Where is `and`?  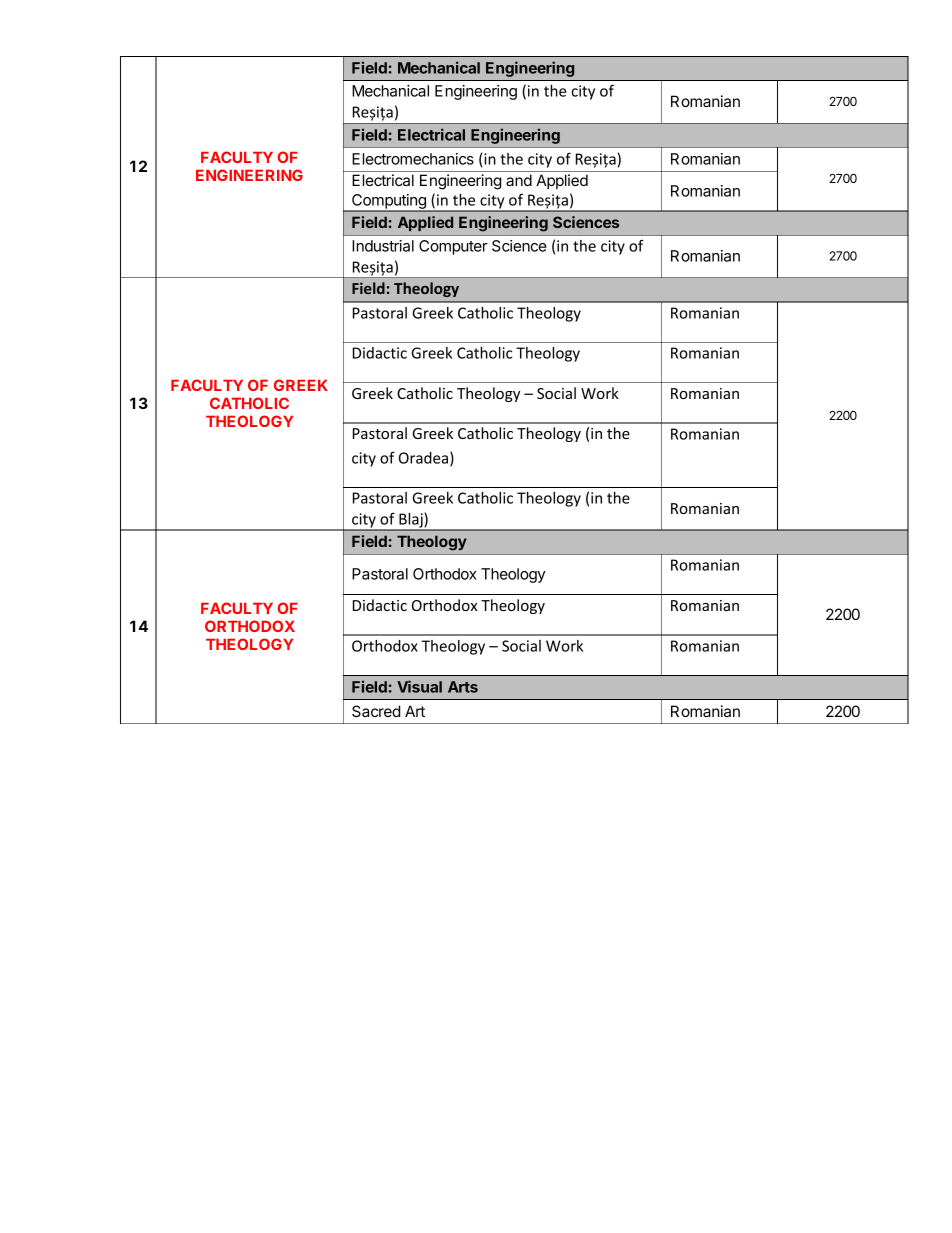
and is located at coordinates (519, 180).
